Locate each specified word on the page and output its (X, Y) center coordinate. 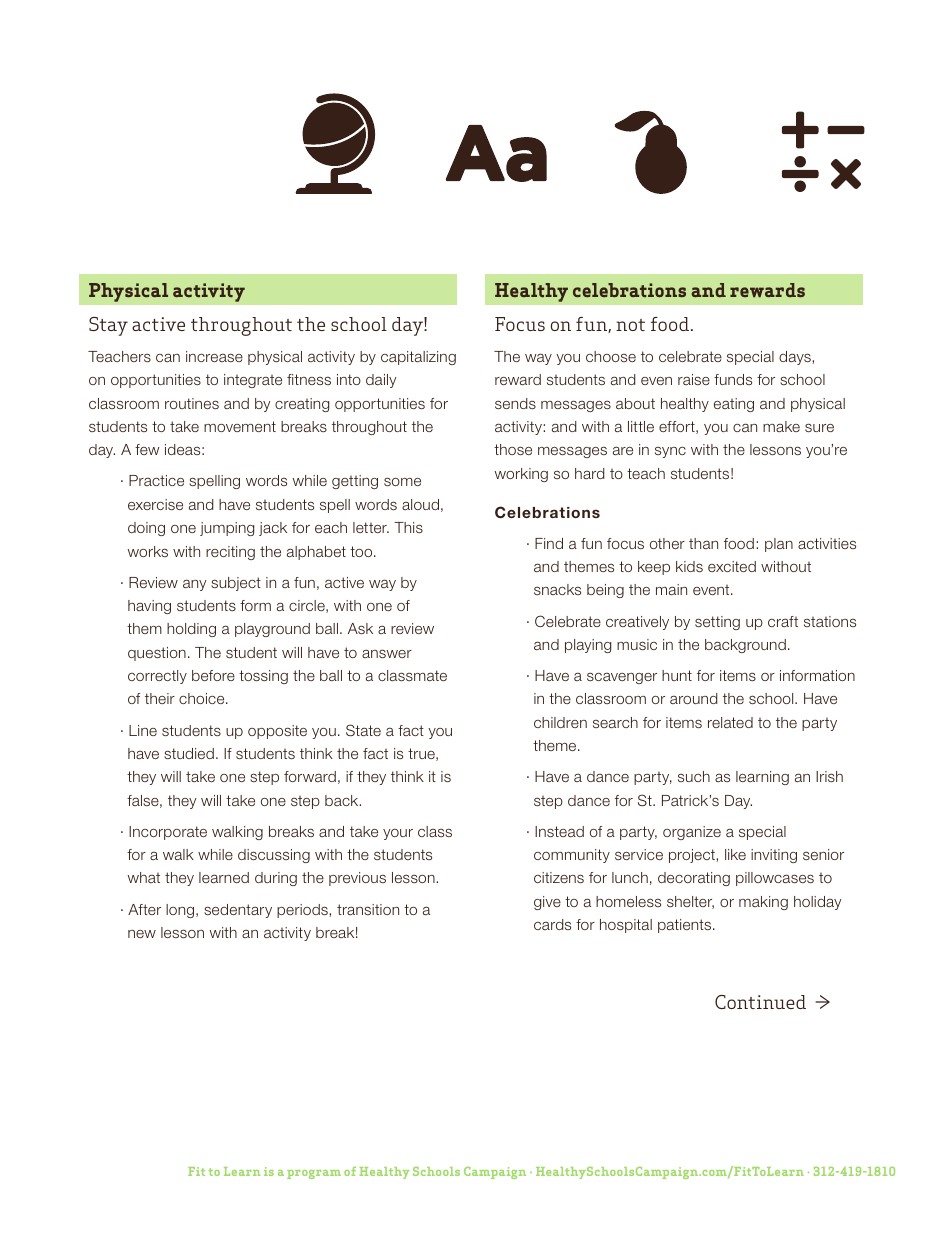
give (547, 903)
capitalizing (418, 358)
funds (733, 379)
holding (191, 630)
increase (214, 356)
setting (717, 623)
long (181, 911)
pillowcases (775, 879)
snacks (557, 589)
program (314, 1174)
